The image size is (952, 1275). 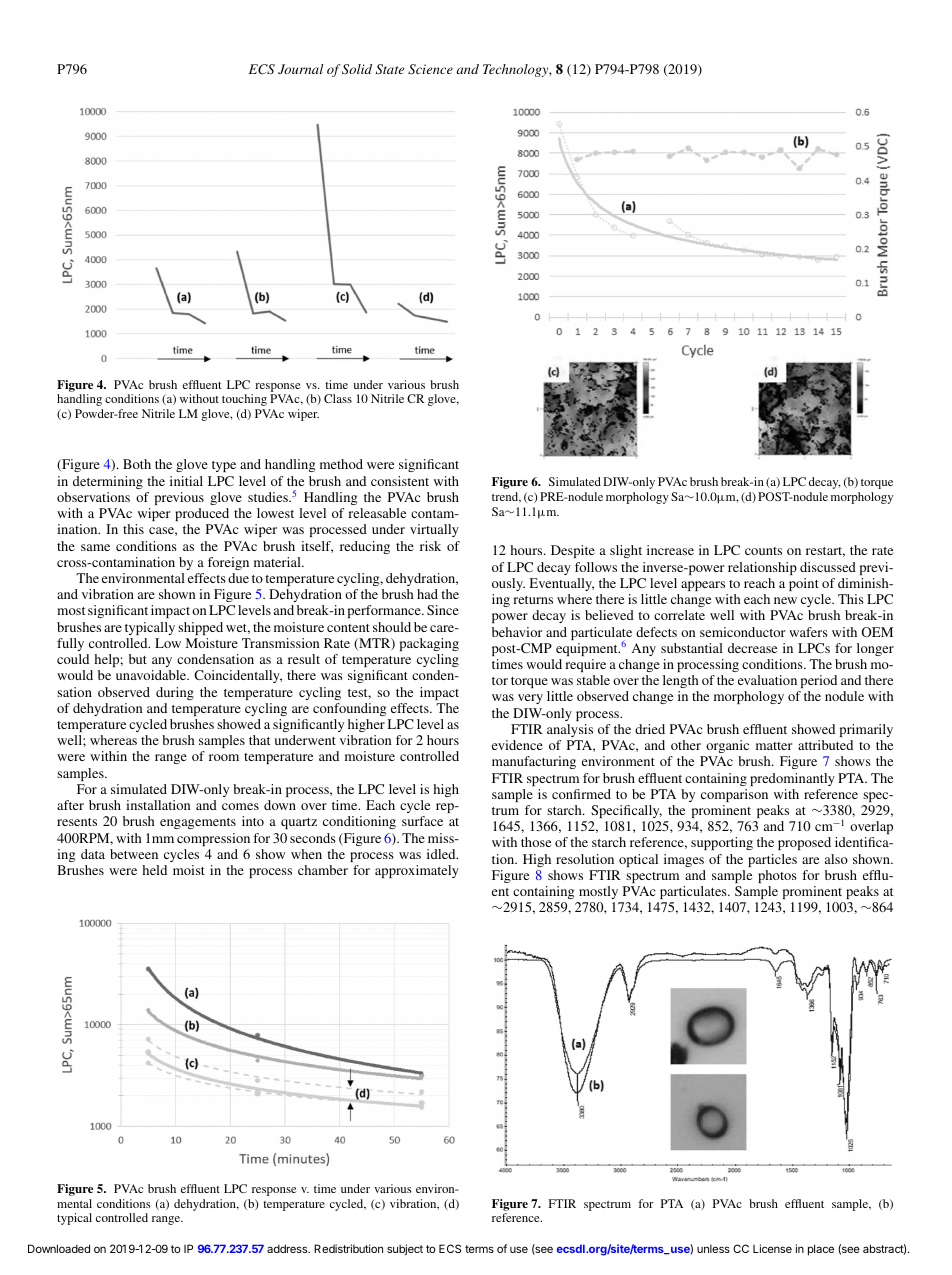 I want to click on between, so click(x=134, y=854).
